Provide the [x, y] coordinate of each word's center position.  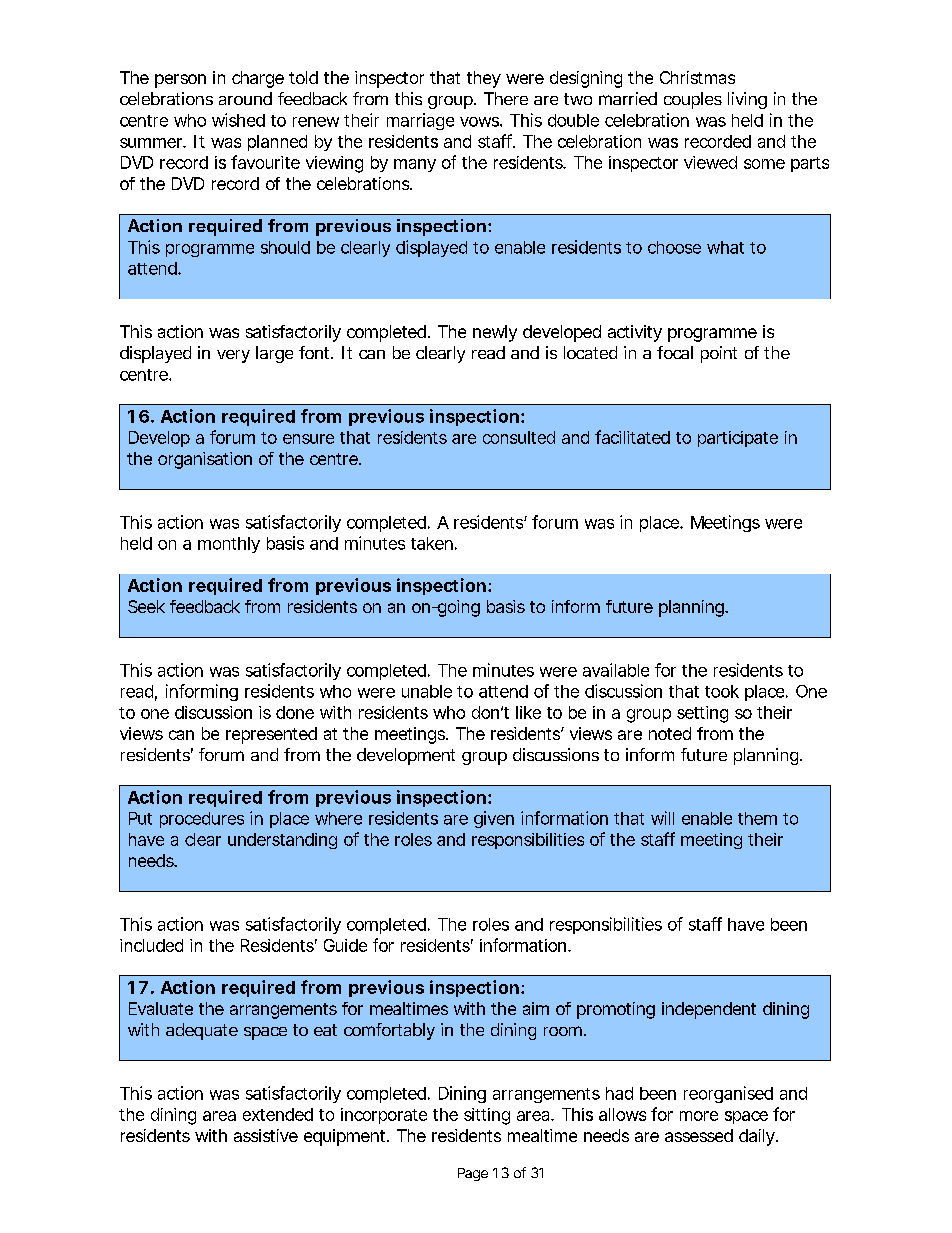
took [722, 691]
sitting [487, 1116]
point [719, 354]
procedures [202, 820]
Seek [146, 606]
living [747, 100]
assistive [266, 1135]
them [757, 818]
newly [495, 333]
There [506, 98]
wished [238, 120]
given [494, 819]
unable [427, 691]
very [233, 356]
